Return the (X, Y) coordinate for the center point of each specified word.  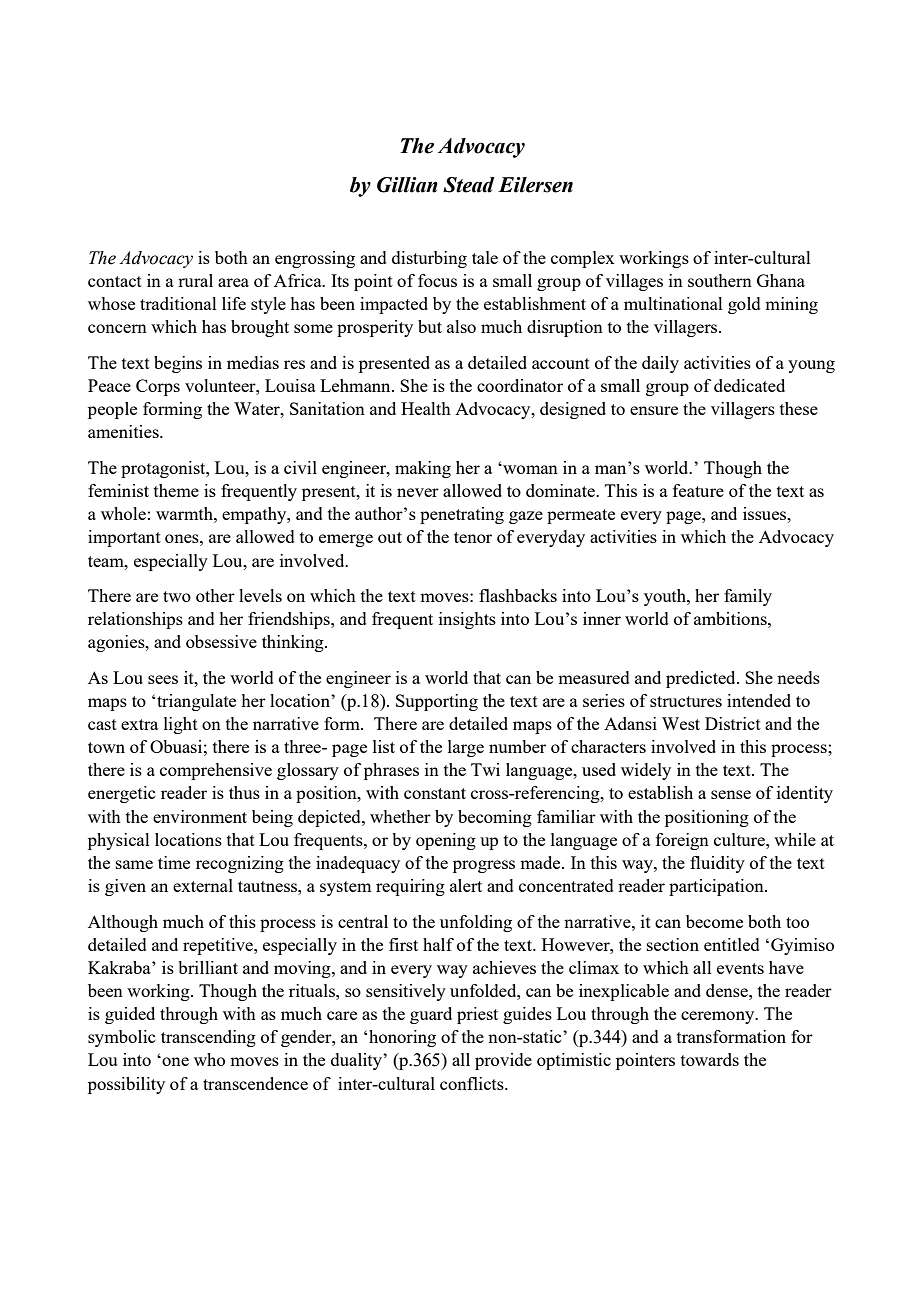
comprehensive (216, 771)
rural (195, 280)
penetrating (462, 515)
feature (698, 490)
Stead (469, 185)
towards (710, 1059)
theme (176, 490)
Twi (485, 769)
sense (731, 794)
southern (720, 280)
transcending (208, 1038)
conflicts (473, 1083)
